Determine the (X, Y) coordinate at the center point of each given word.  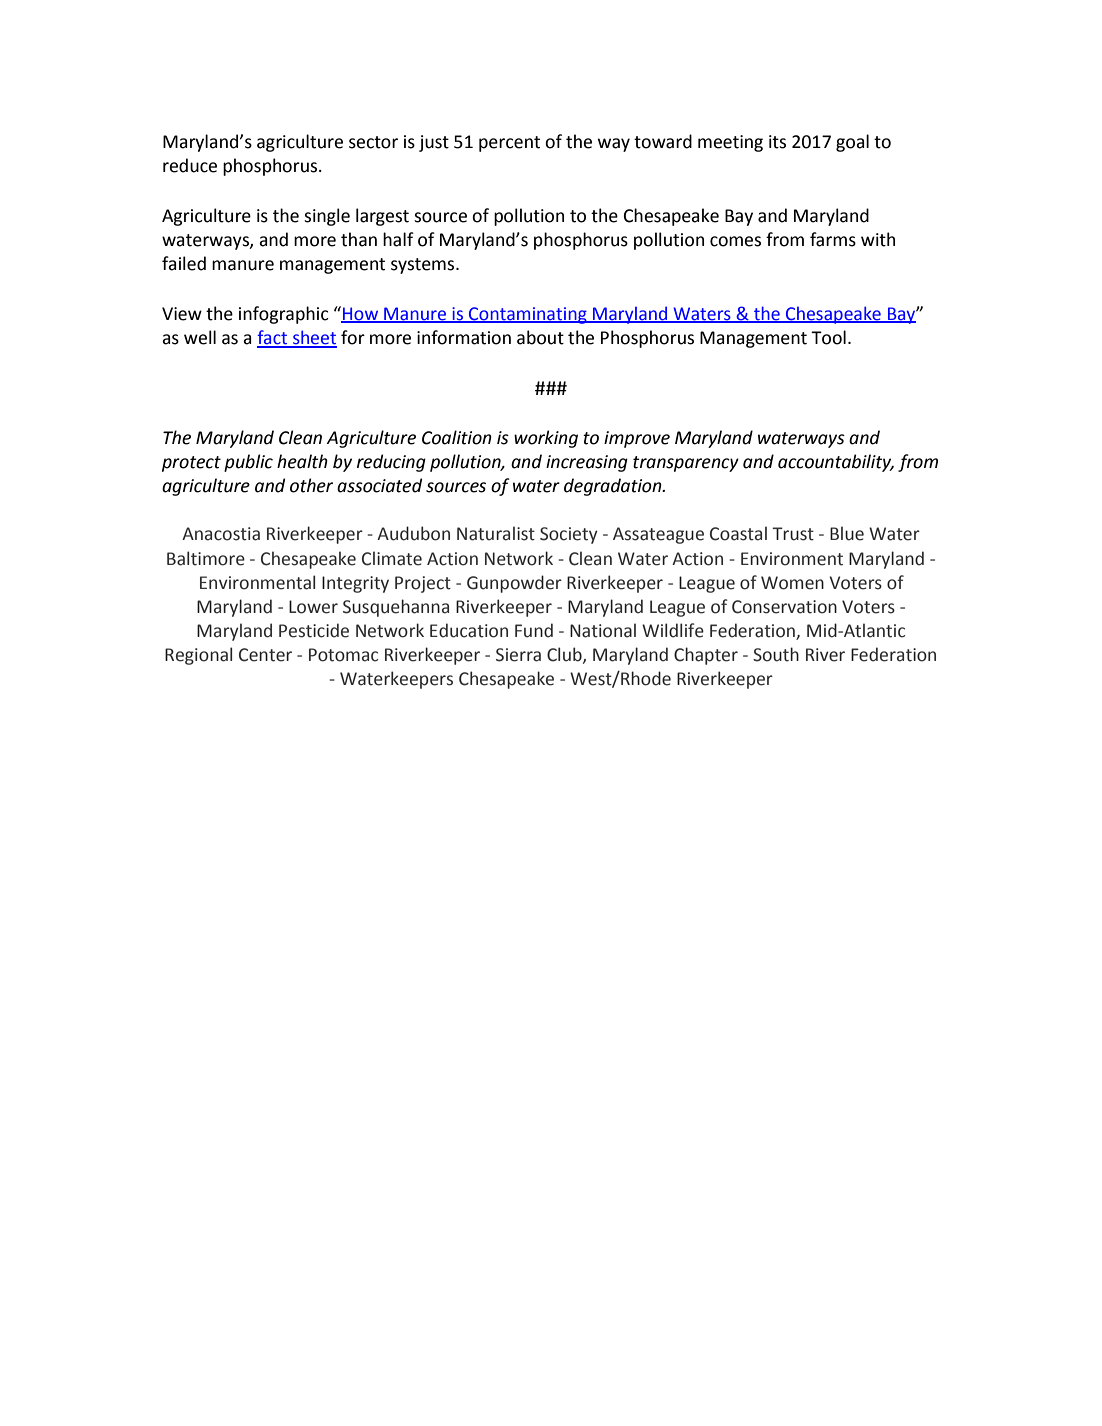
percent (509, 144)
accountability (836, 463)
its (777, 142)
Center (265, 655)
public (248, 463)
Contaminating (528, 315)
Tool (828, 337)
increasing (587, 463)
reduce (190, 165)
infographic (284, 315)
